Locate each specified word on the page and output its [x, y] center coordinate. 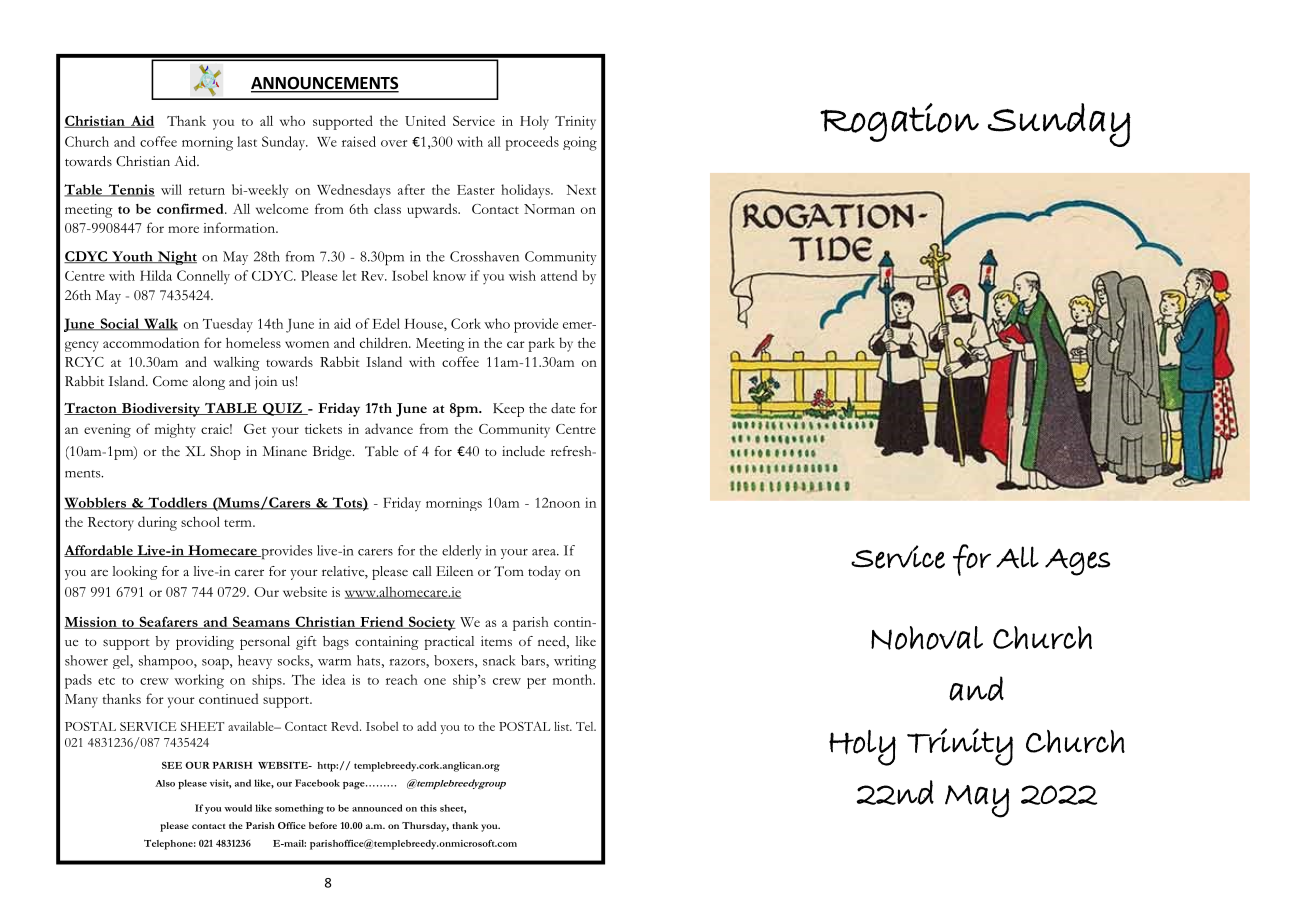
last [247, 141]
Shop [225, 453]
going [580, 143]
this [428, 808]
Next [581, 190]
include [523, 451]
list [563, 726]
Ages [1077, 562]
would [238, 808]
